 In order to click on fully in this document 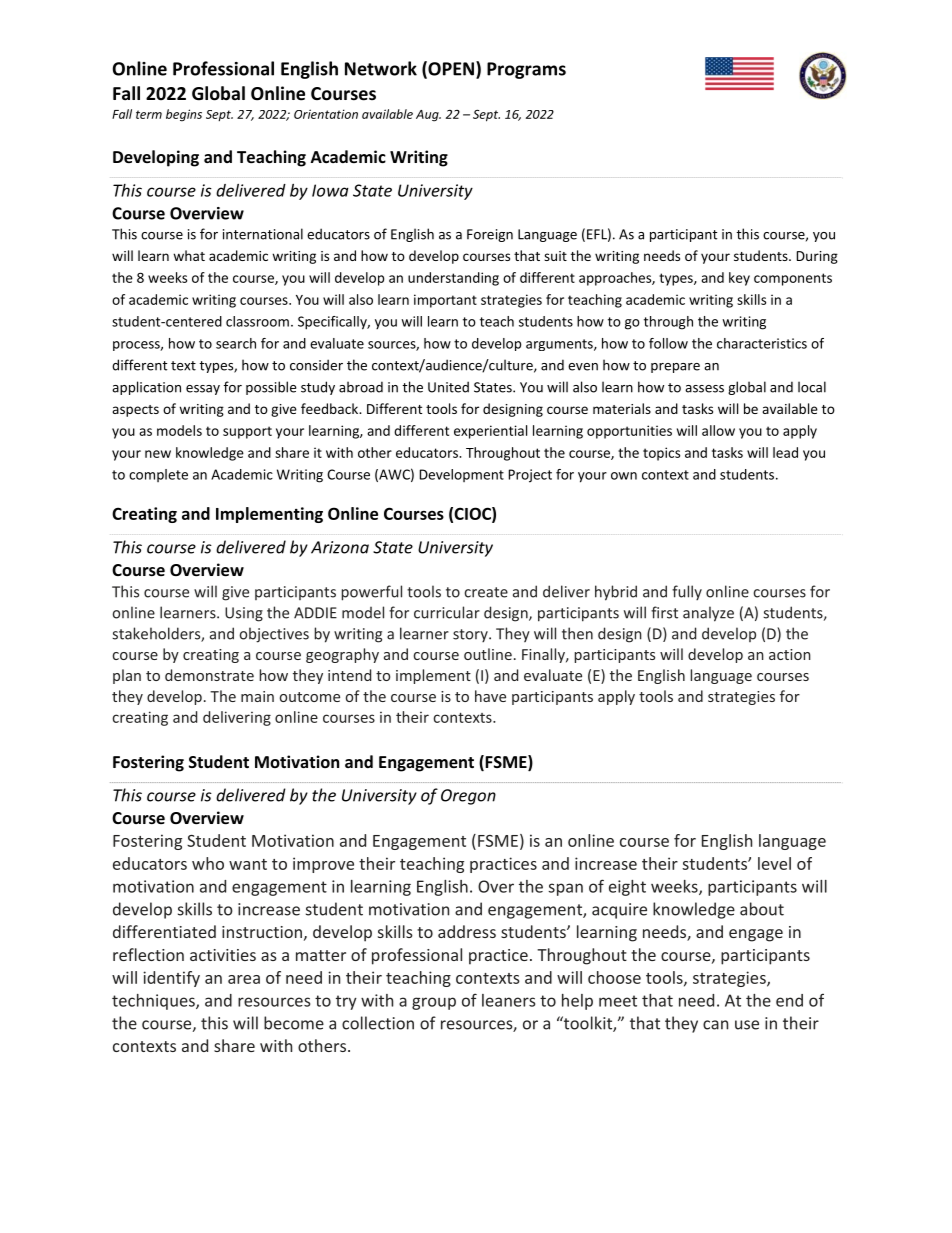, I will do `click(687, 592)`.
